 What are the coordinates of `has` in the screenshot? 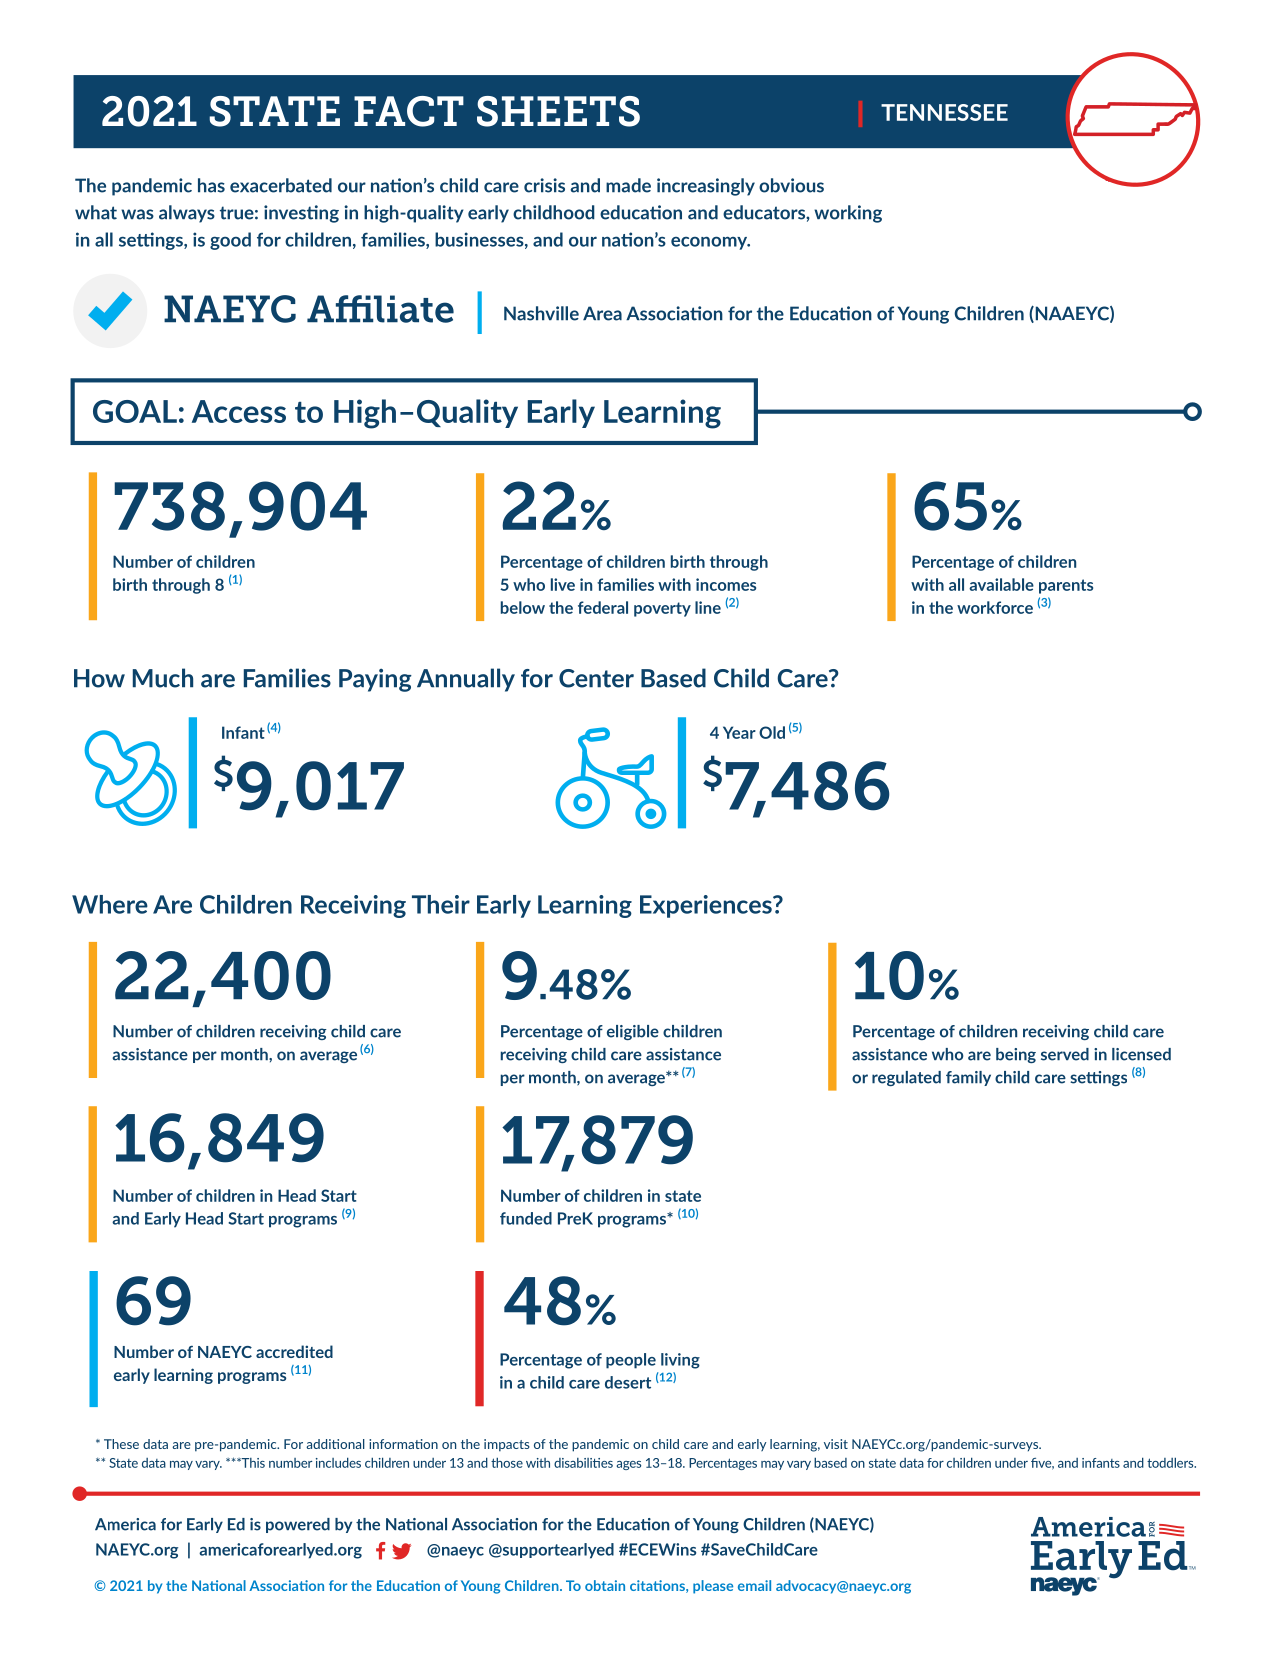 It's located at (211, 185).
